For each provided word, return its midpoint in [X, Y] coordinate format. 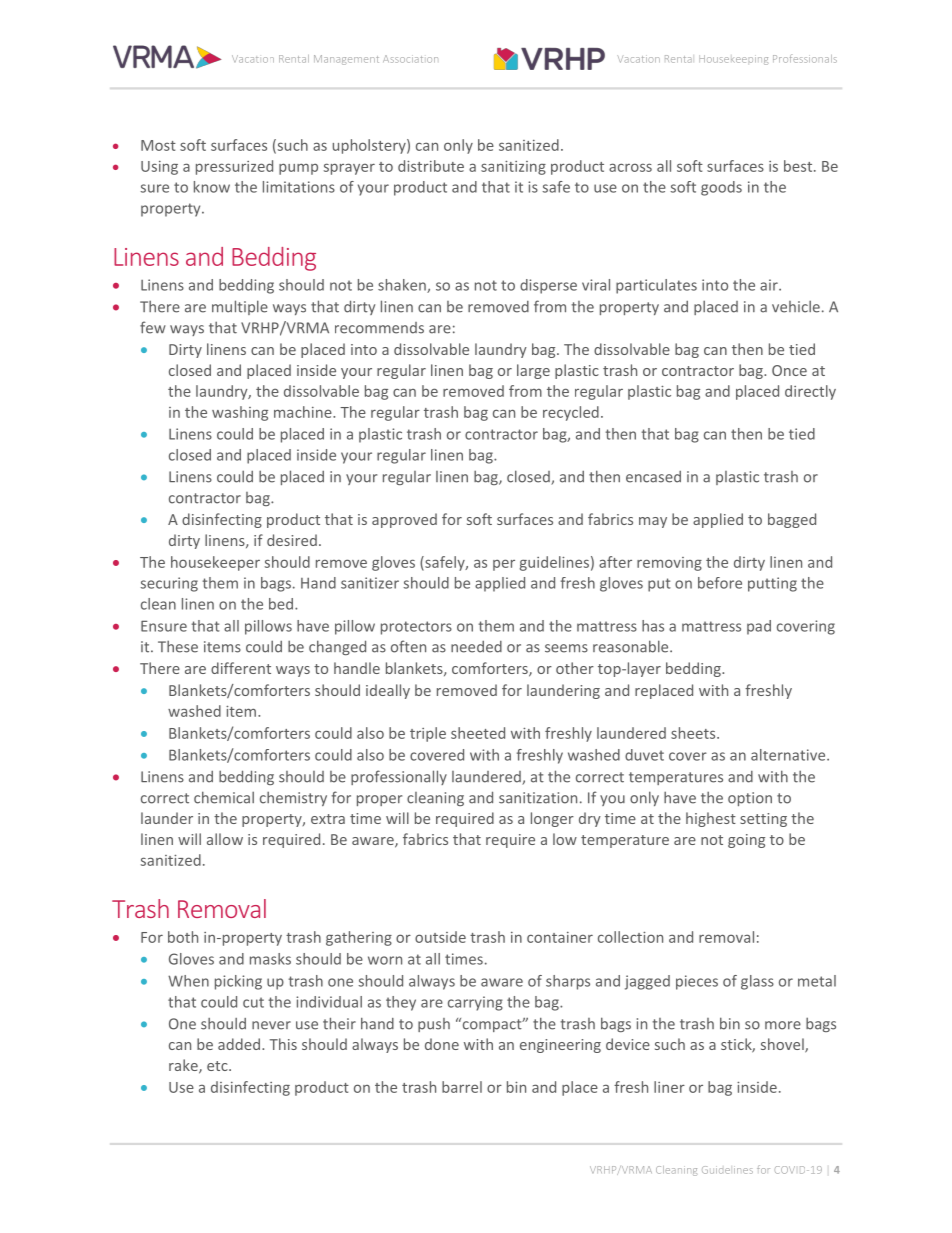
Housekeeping [733, 60]
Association [410, 59]
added [239, 1044]
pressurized [234, 167]
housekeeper [215, 563]
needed [476, 647]
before [720, 583]
